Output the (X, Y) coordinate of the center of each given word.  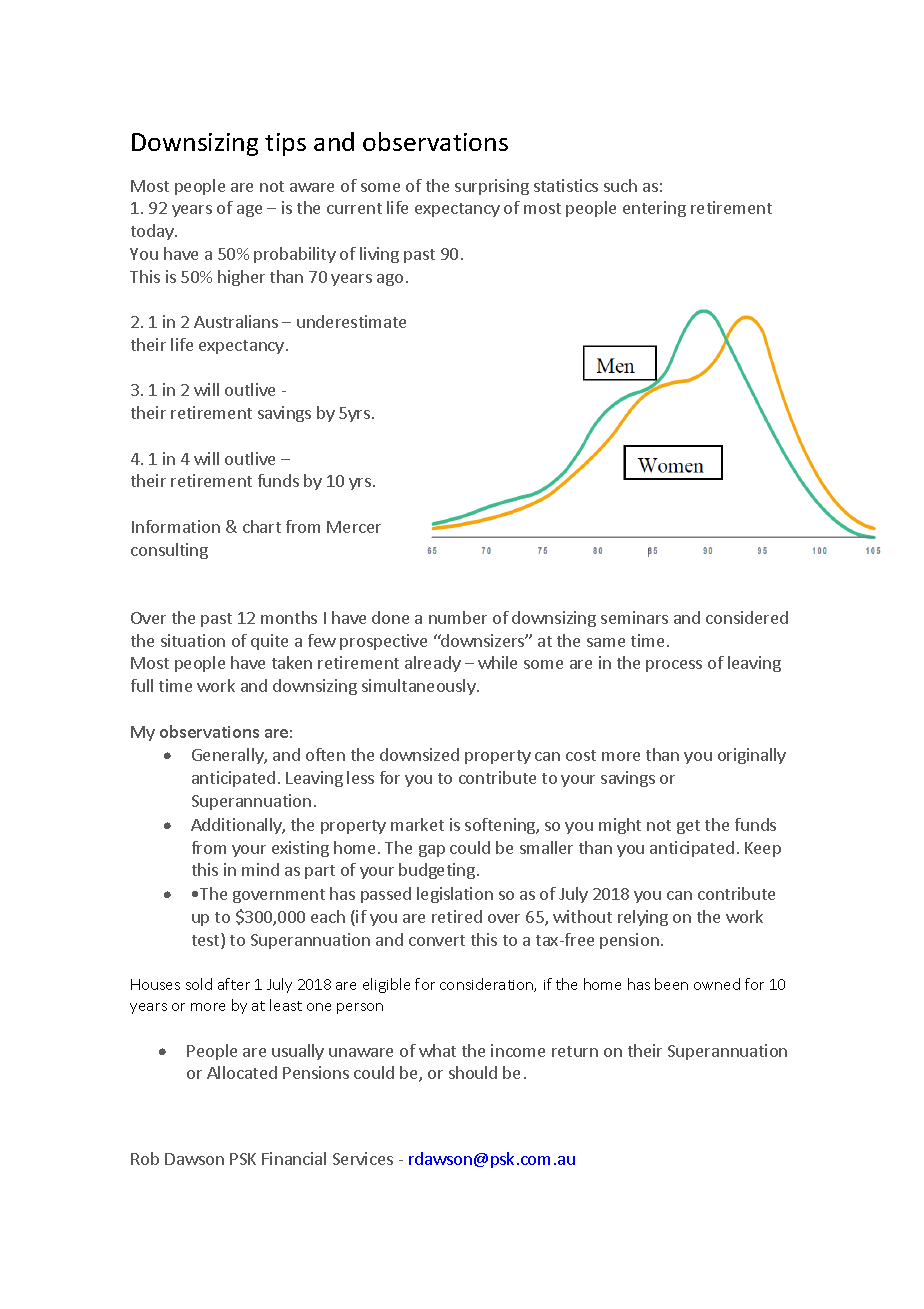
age (249, 211)
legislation (455, 895)
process (674, 666)
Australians (236, 321)
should (473, 1072)
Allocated (242, 1072)
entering (654, 209)
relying (643, 918)
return (575, 1051)
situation (193, 640)
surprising (492, 187)
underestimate (351, 321)
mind (260, 869)
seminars (634, 617)
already (433, 664)
